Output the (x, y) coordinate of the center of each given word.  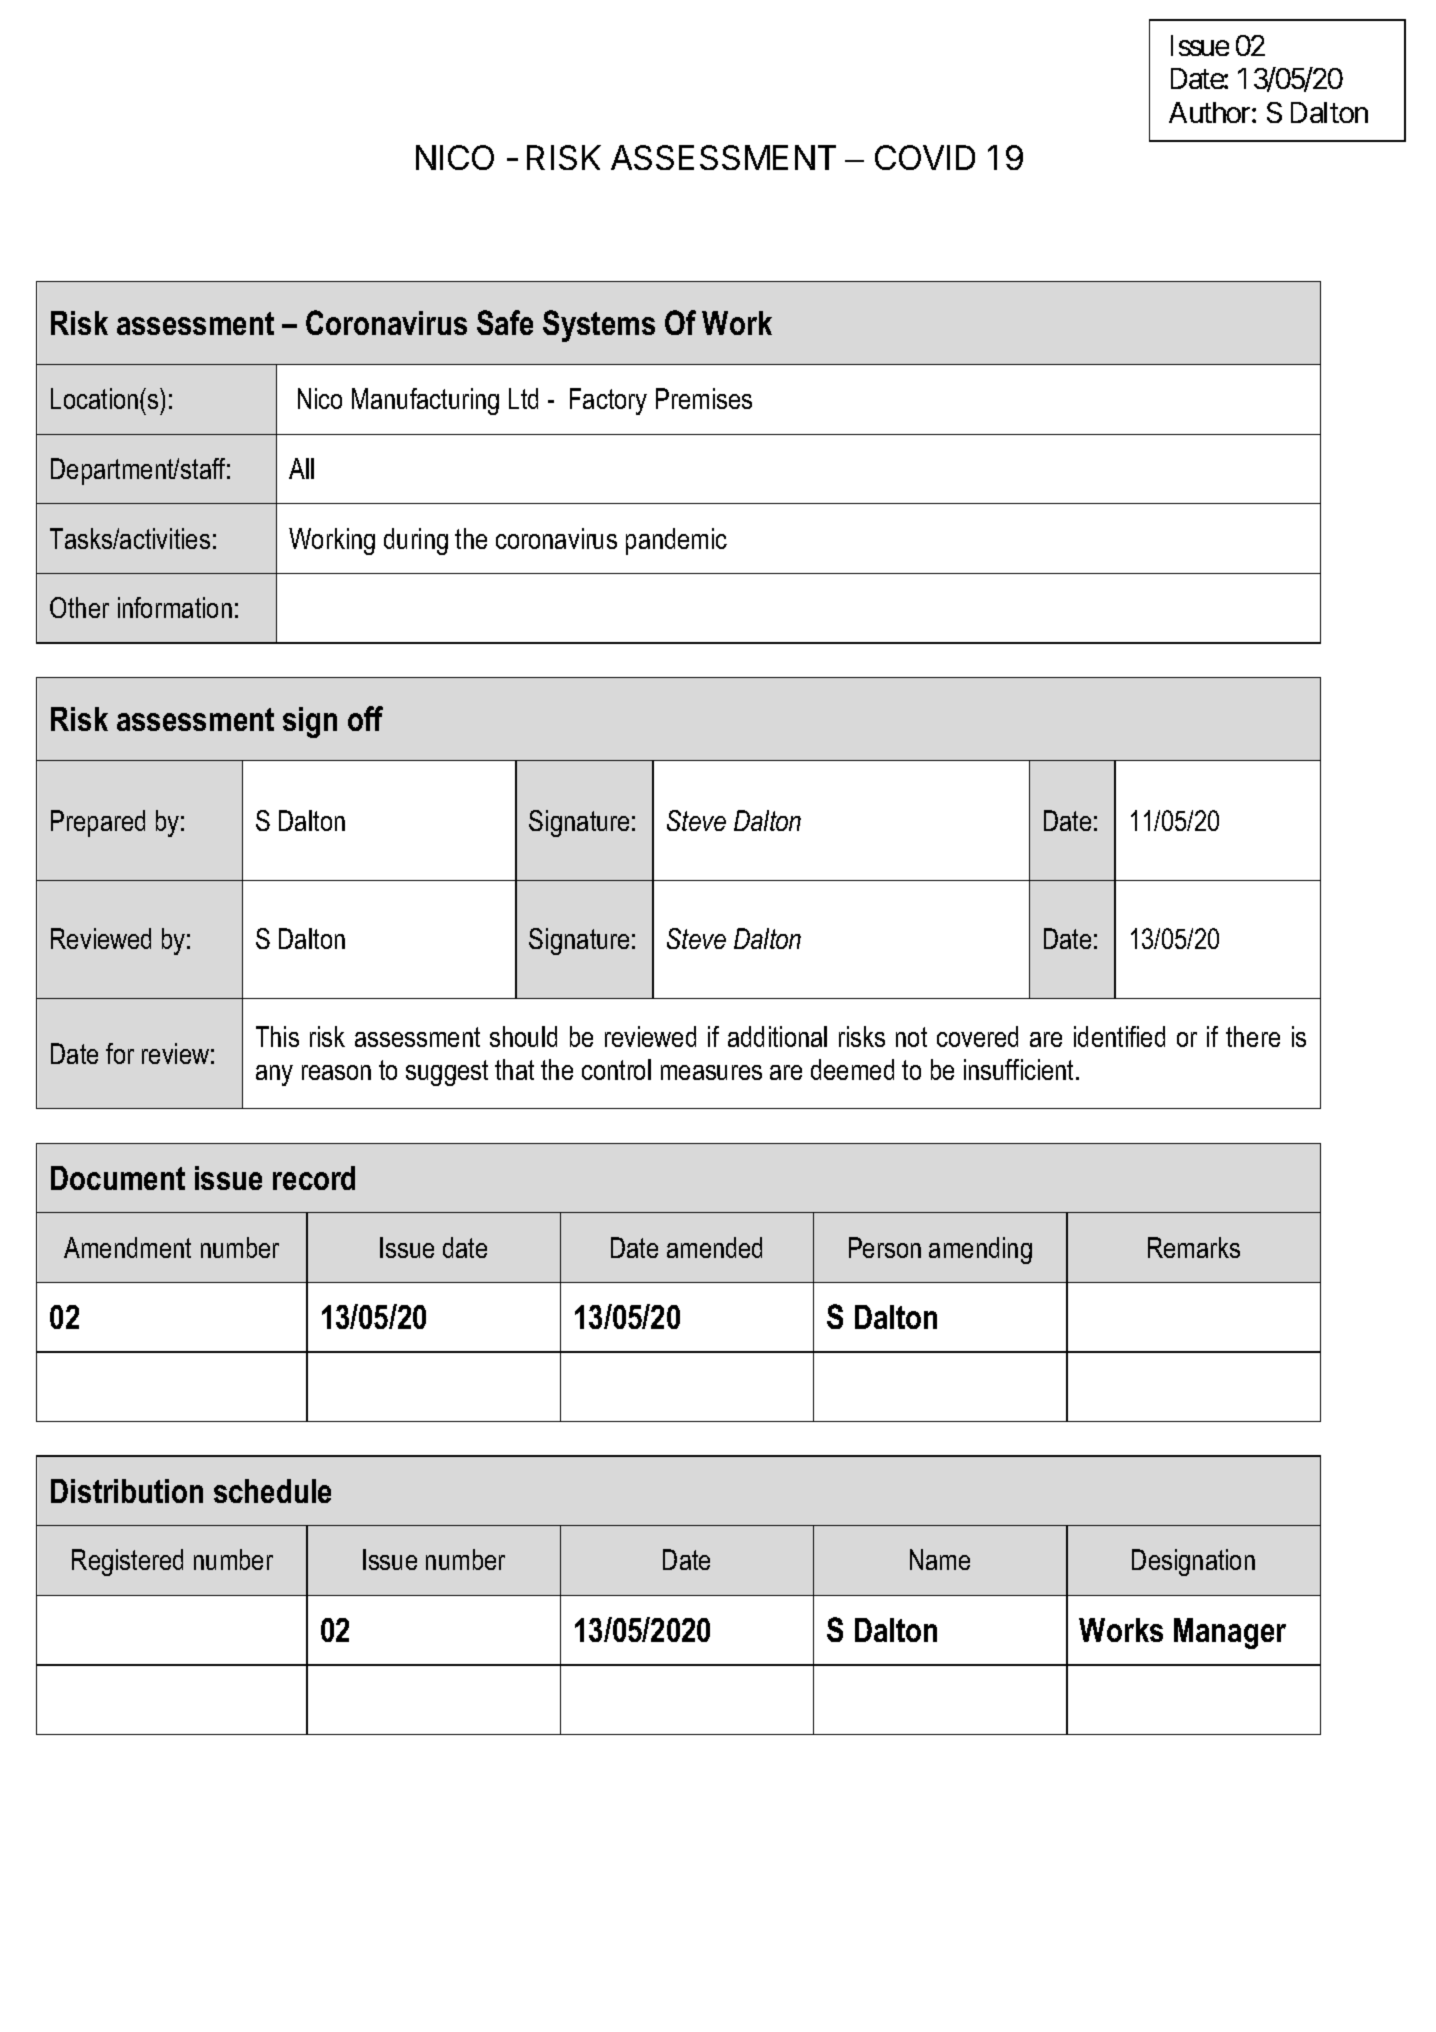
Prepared (98, 823)
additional (777, 1036)
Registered (127, 1562)
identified (1119, 1036)
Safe (505, 322)
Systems (599, 326)
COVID (925, 157)
